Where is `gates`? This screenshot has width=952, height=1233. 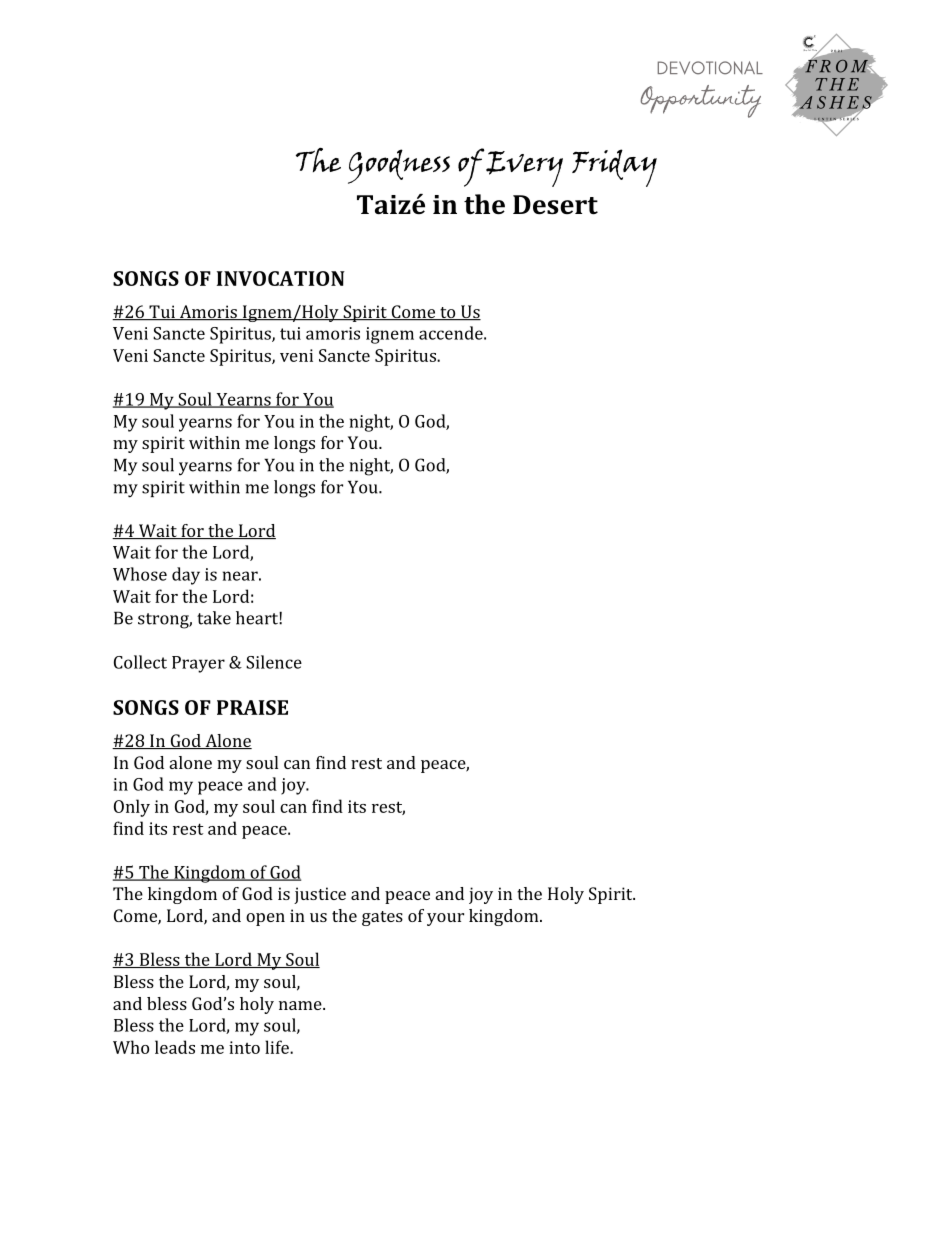
gates is located at coordinates (382, 918).
